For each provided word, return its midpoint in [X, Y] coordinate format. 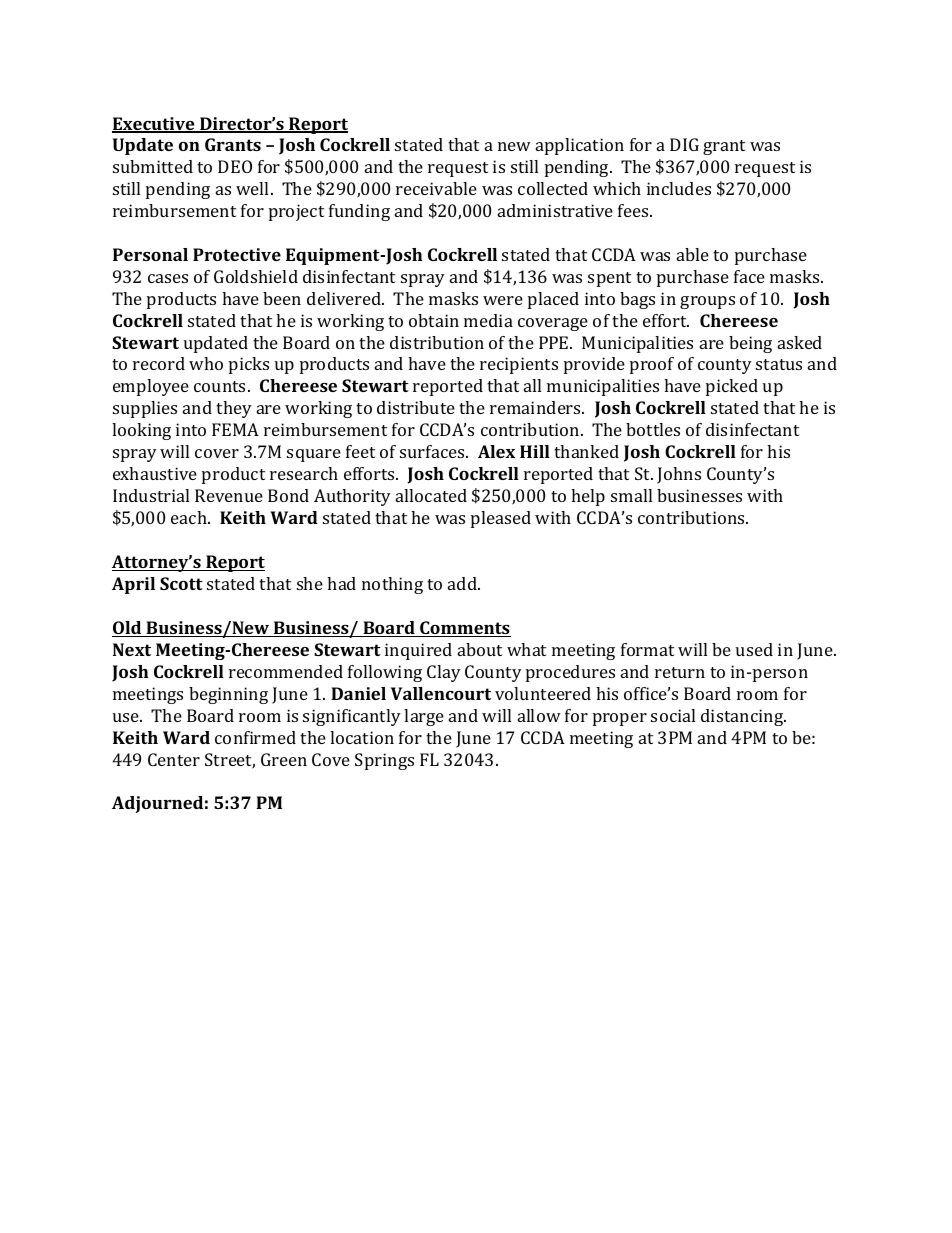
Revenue [229, 495]
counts [219, 386]
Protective [237, 254]
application [580, 146]
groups [707, 302]
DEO [235, 166]
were [503, 300]
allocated [431, 495]
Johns [679, 475]
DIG [684, 144]
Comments [464, 629]
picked [732, 387]
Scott [181, 583]
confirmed [255, 737]
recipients [519, 365]
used [754, 649]
